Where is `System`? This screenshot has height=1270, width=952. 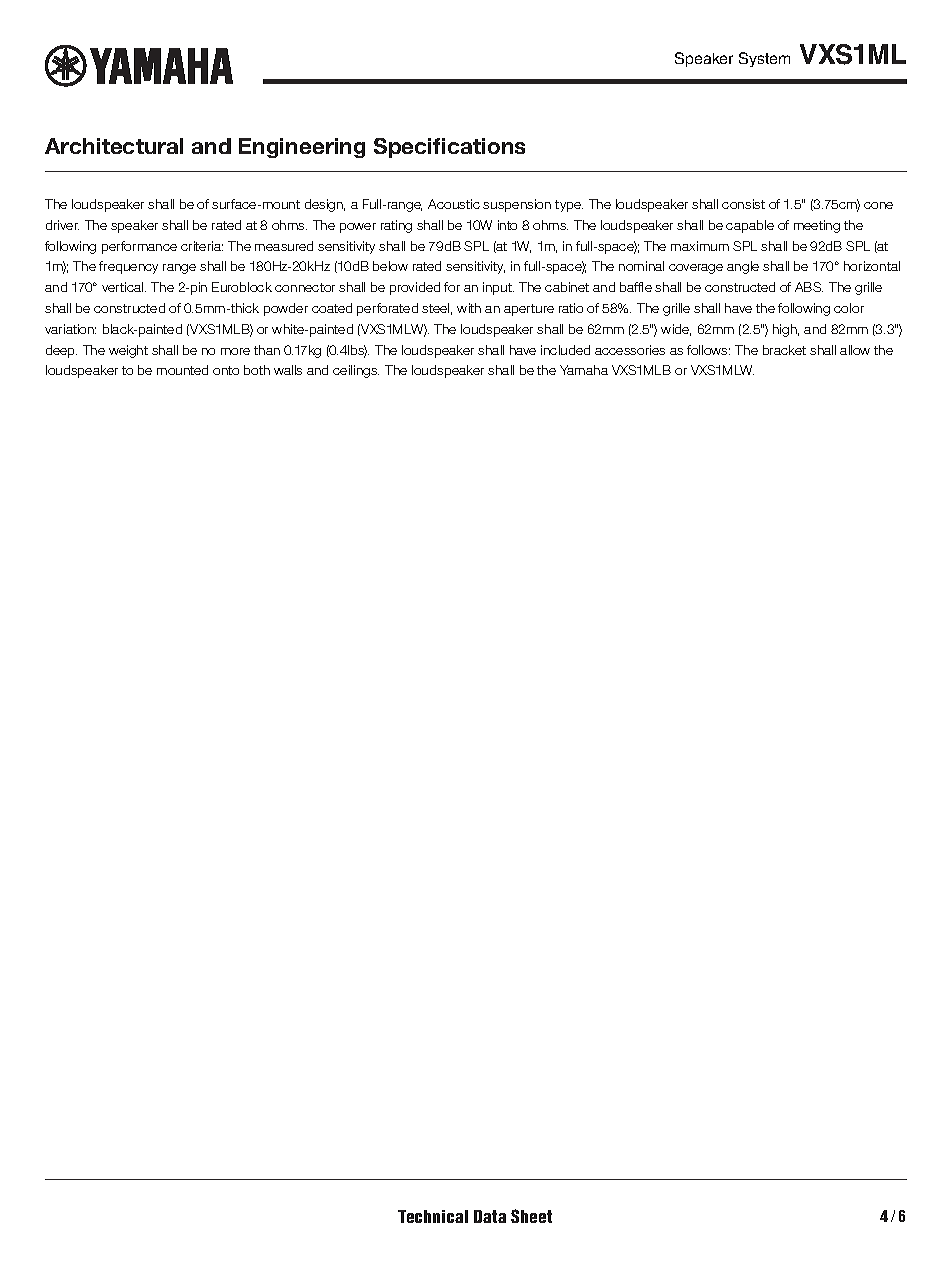 System is located at coordinates (764, 59).
